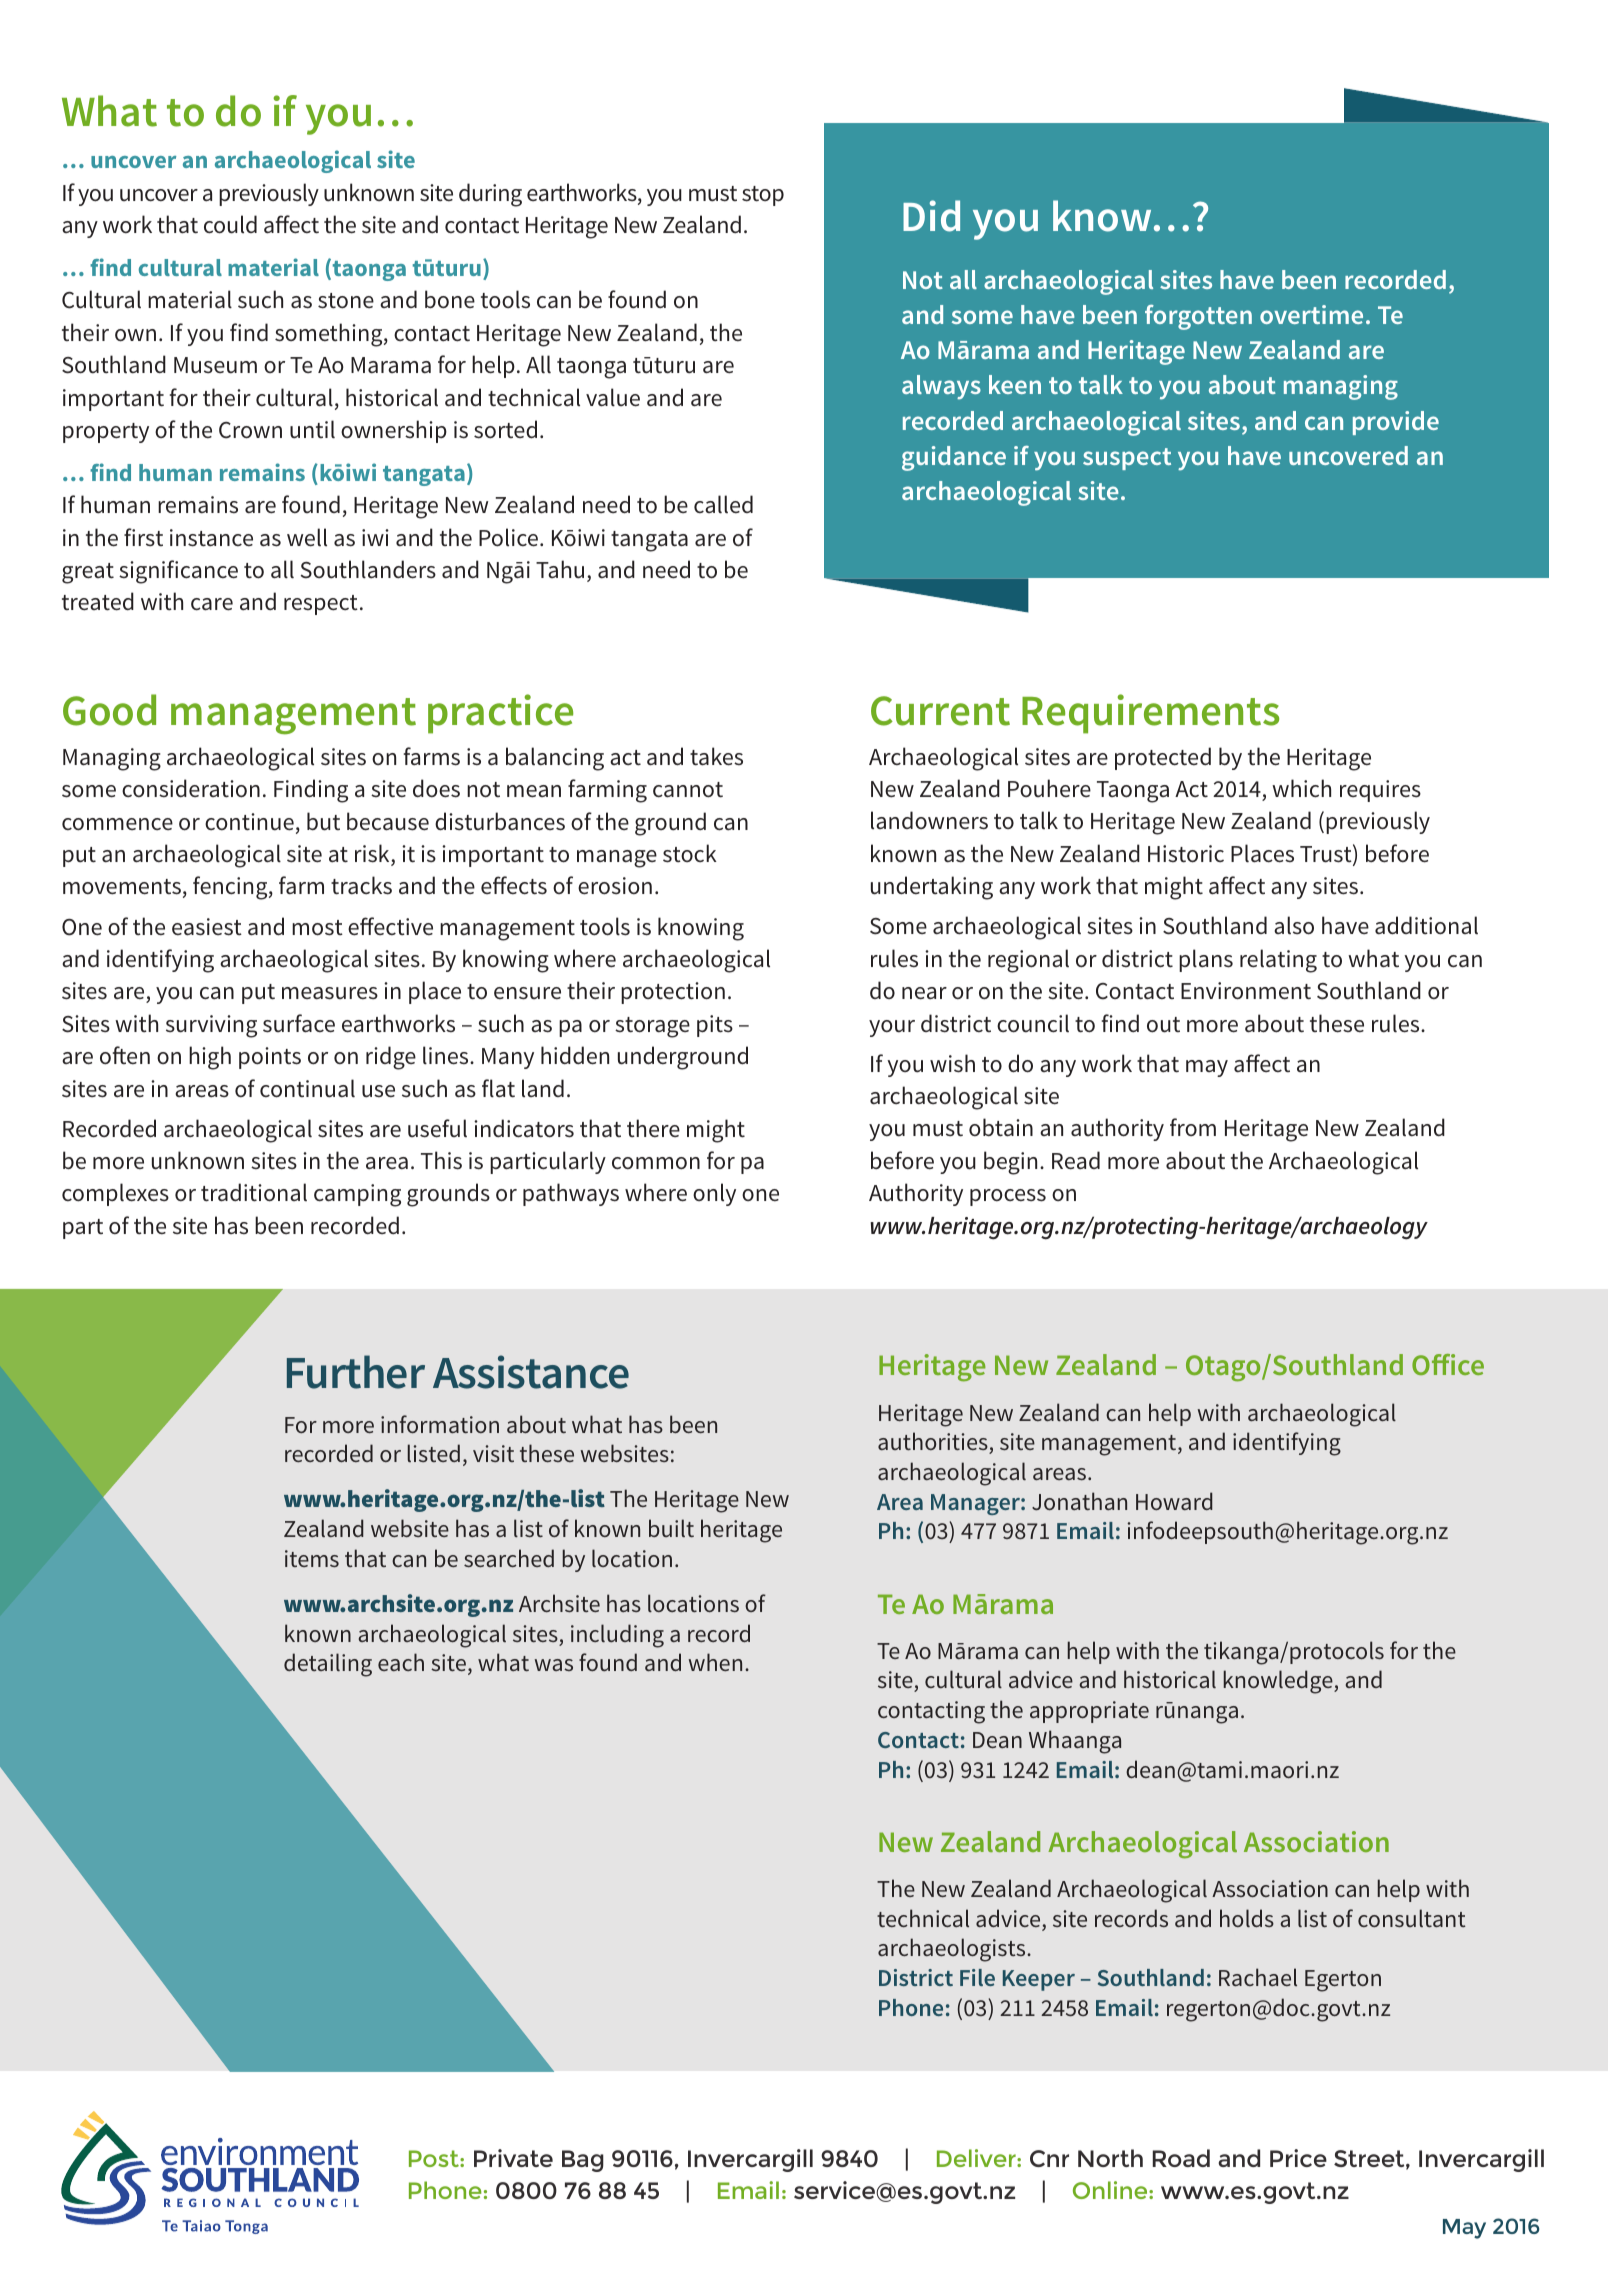 This screenshot has height=2274, width=1608. I want to click on Requirements, so click(1150, 714).
